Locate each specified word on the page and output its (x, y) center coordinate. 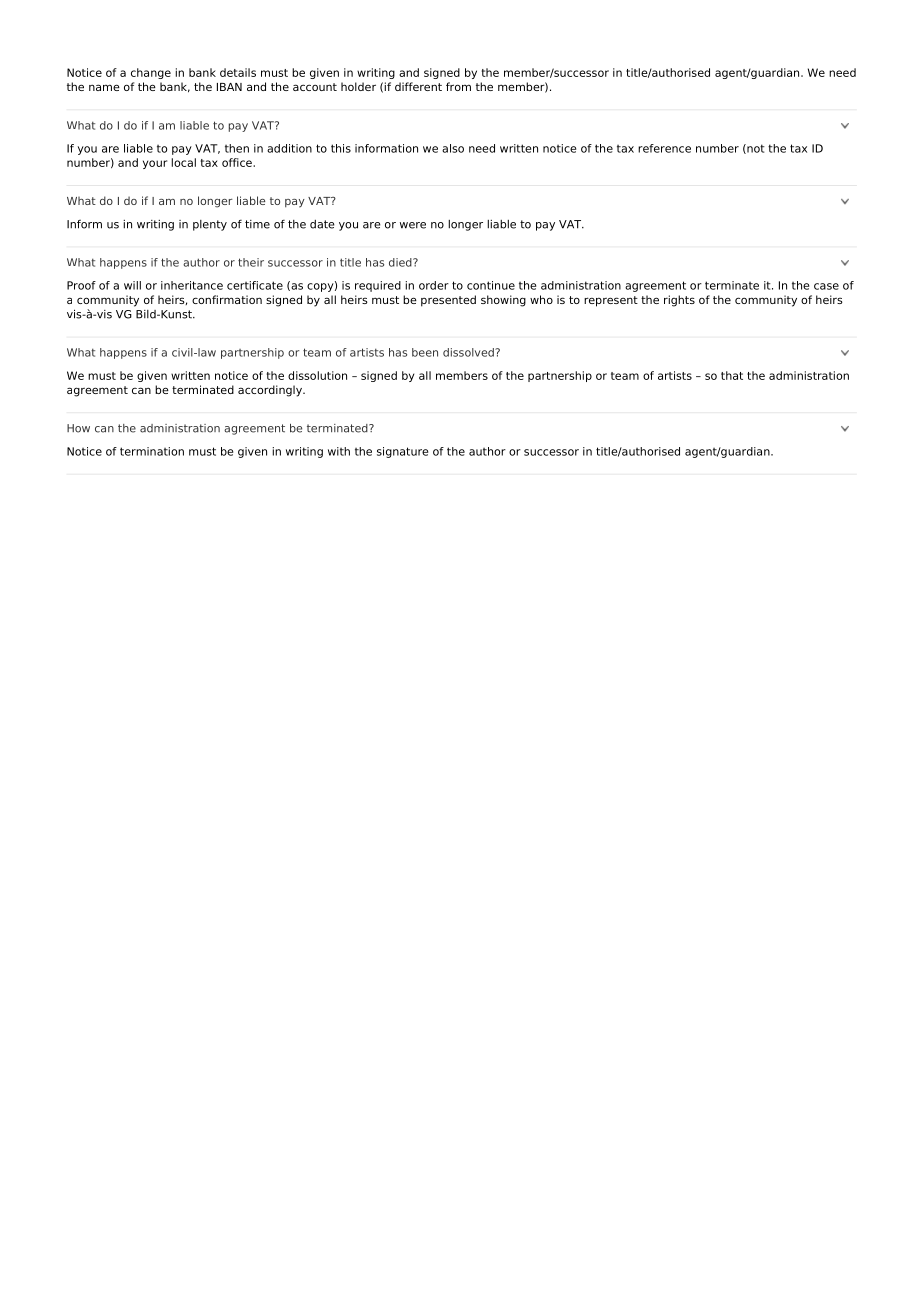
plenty (210, 225)
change (151, 73)
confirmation (227, 299)
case (826, 286)
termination (152, 451)
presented (448, 301)
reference (664, 148)
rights (679, 301)
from (458, 86)
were (413, 225)
